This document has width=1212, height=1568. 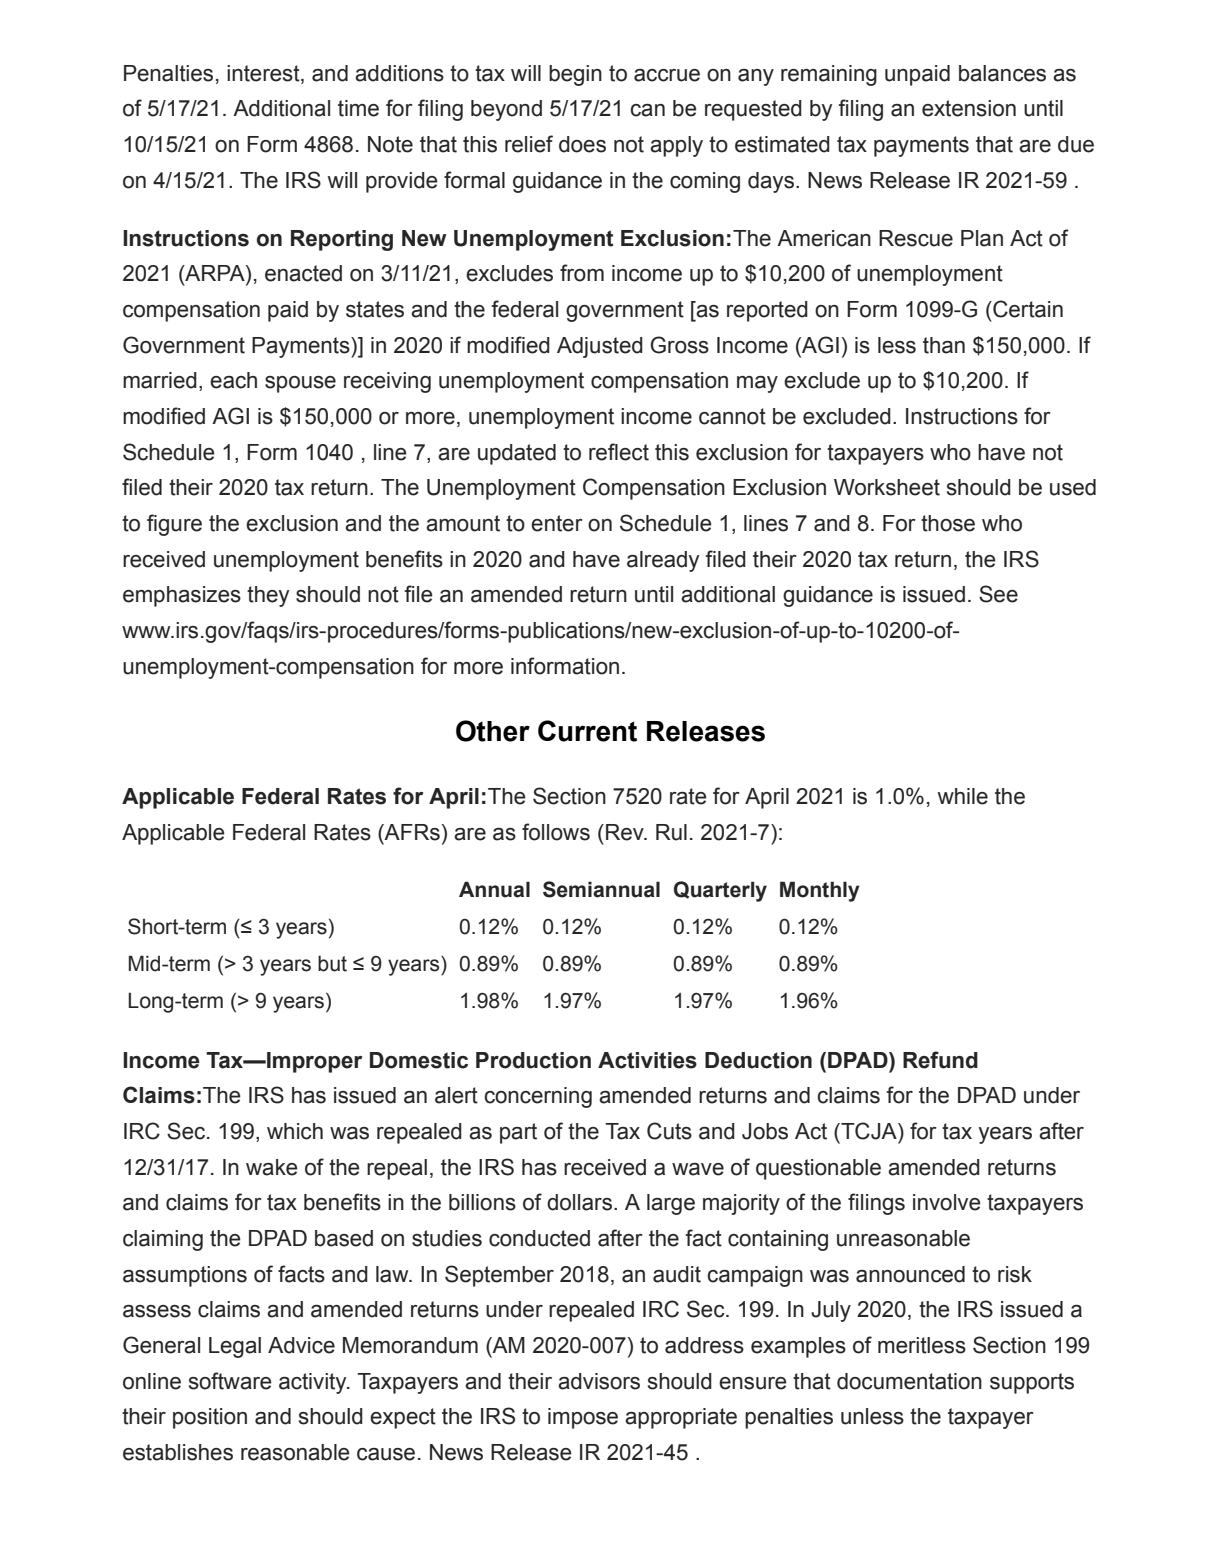 What do you see at coordinates (230, 1381) in the document?
I see `software` at bounding box center [230, 1381].
